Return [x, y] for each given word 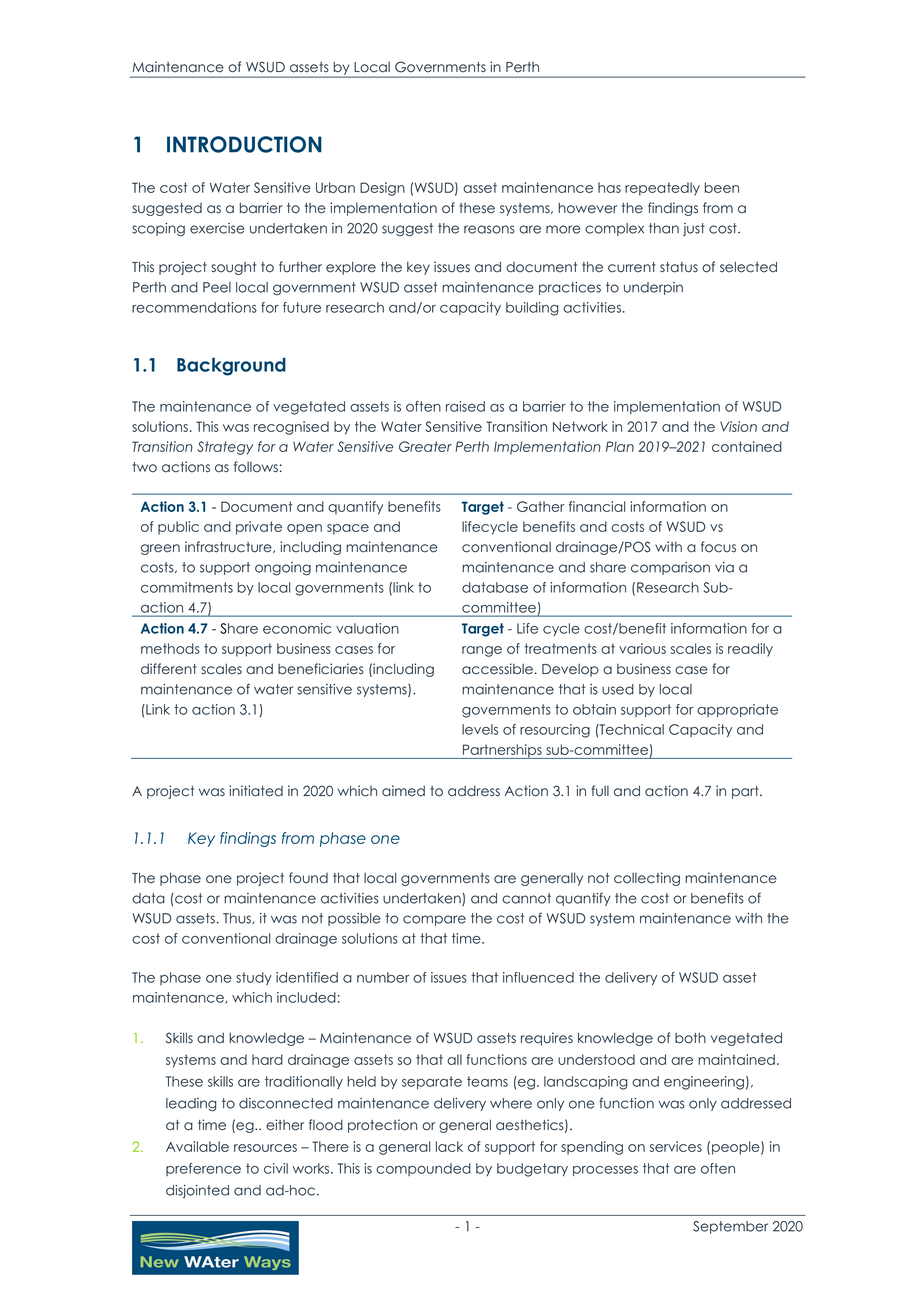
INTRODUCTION [244, 144]
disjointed [197, 1191]
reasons [489, 229]
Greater [425, 446]
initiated [256, 791]
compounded [423, 1169]
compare [434, 920]
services [676, 1146]
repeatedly [662, 189]
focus [718, 547]
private [259, 528]
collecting [647, 879]
